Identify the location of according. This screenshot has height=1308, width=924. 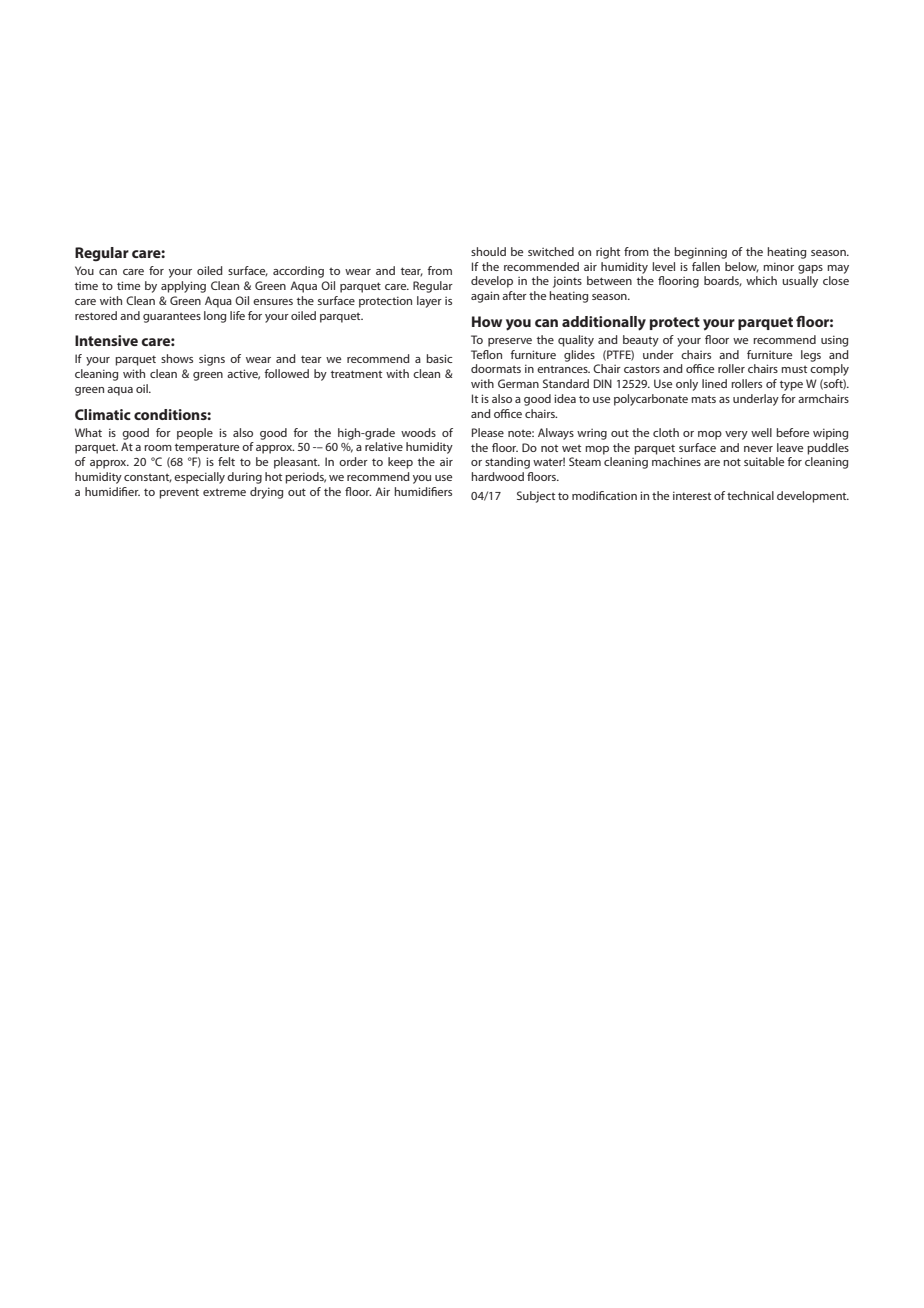
(298, 272).
